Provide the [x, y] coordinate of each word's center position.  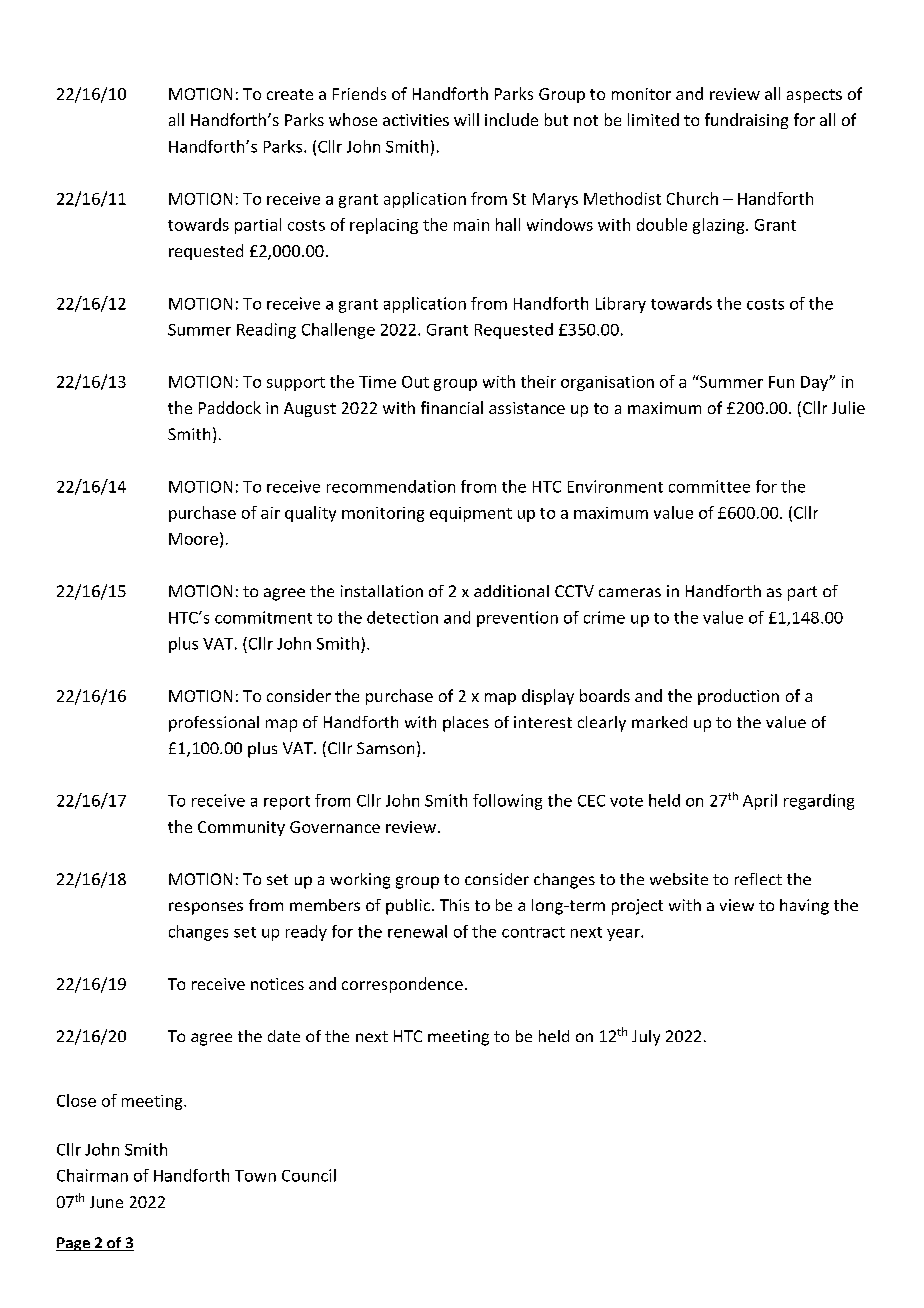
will [466, 119]
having [804, 907]
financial [452, 407]
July [646, 1038]
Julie [848, 407]
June [106, 1202]
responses [206, 908]
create [290, 94]
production [738, 697]
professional [214, 724]
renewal [417, 931]
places [466, 724]
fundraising [746, 121]
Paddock [230, 407]
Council [309, 1175]
